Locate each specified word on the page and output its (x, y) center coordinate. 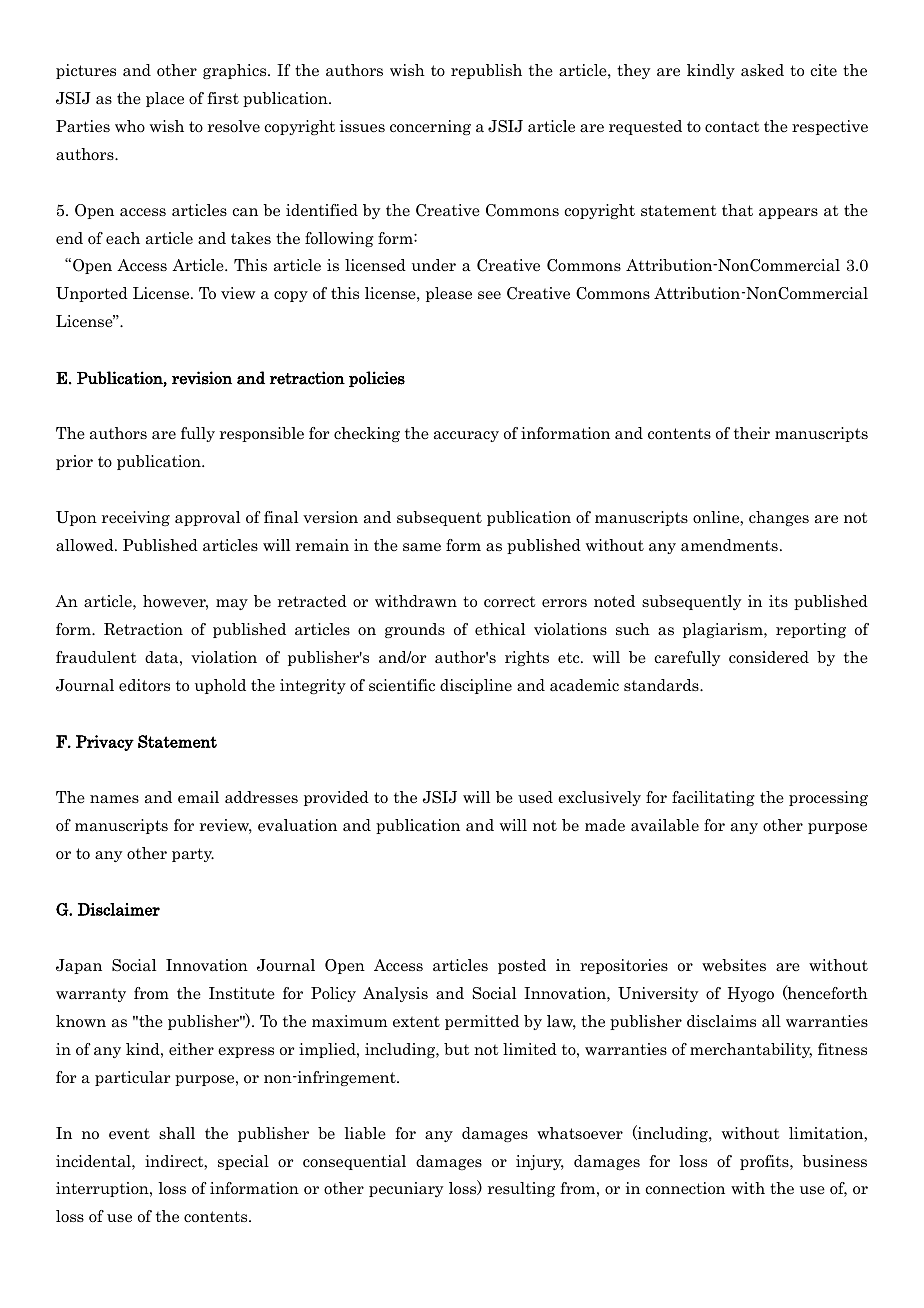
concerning (430, 127)
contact (732, 127)
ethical (500, 629)
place (165, 99)
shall (177, 1133)
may (232, 604)
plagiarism (724, 630)
